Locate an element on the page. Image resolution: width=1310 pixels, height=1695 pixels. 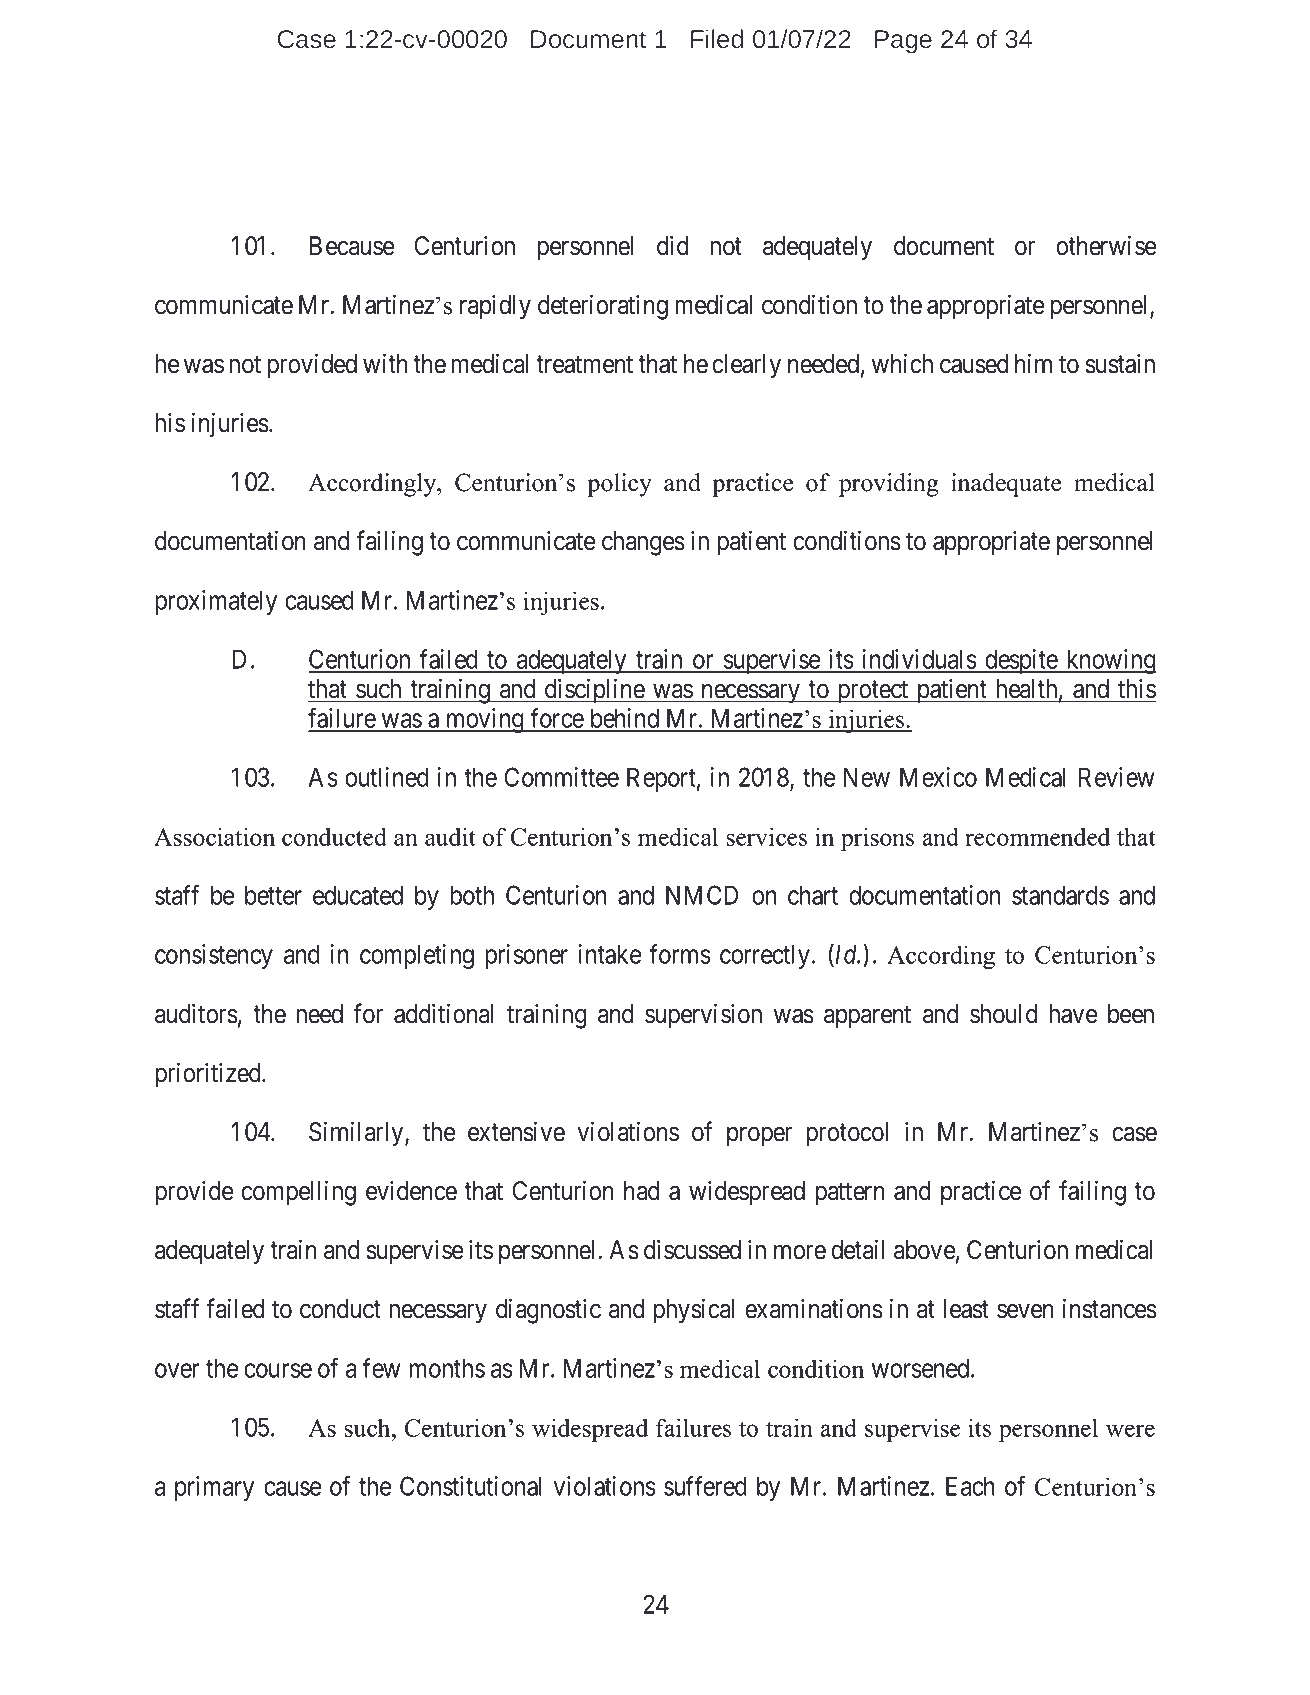
outlined is located at coordinates (387, 777).
